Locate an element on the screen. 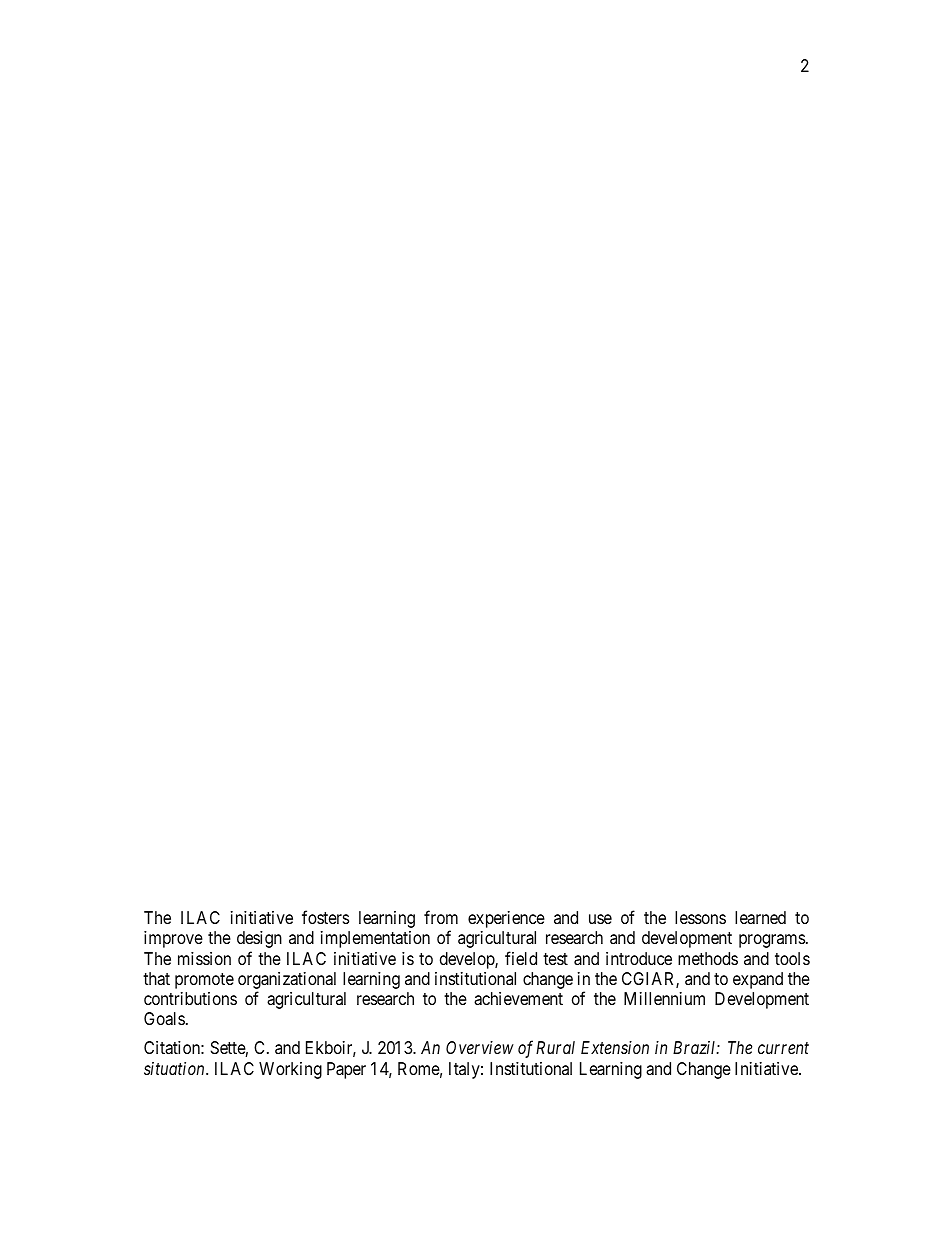  fosters is located at coordinates (325, 917).
